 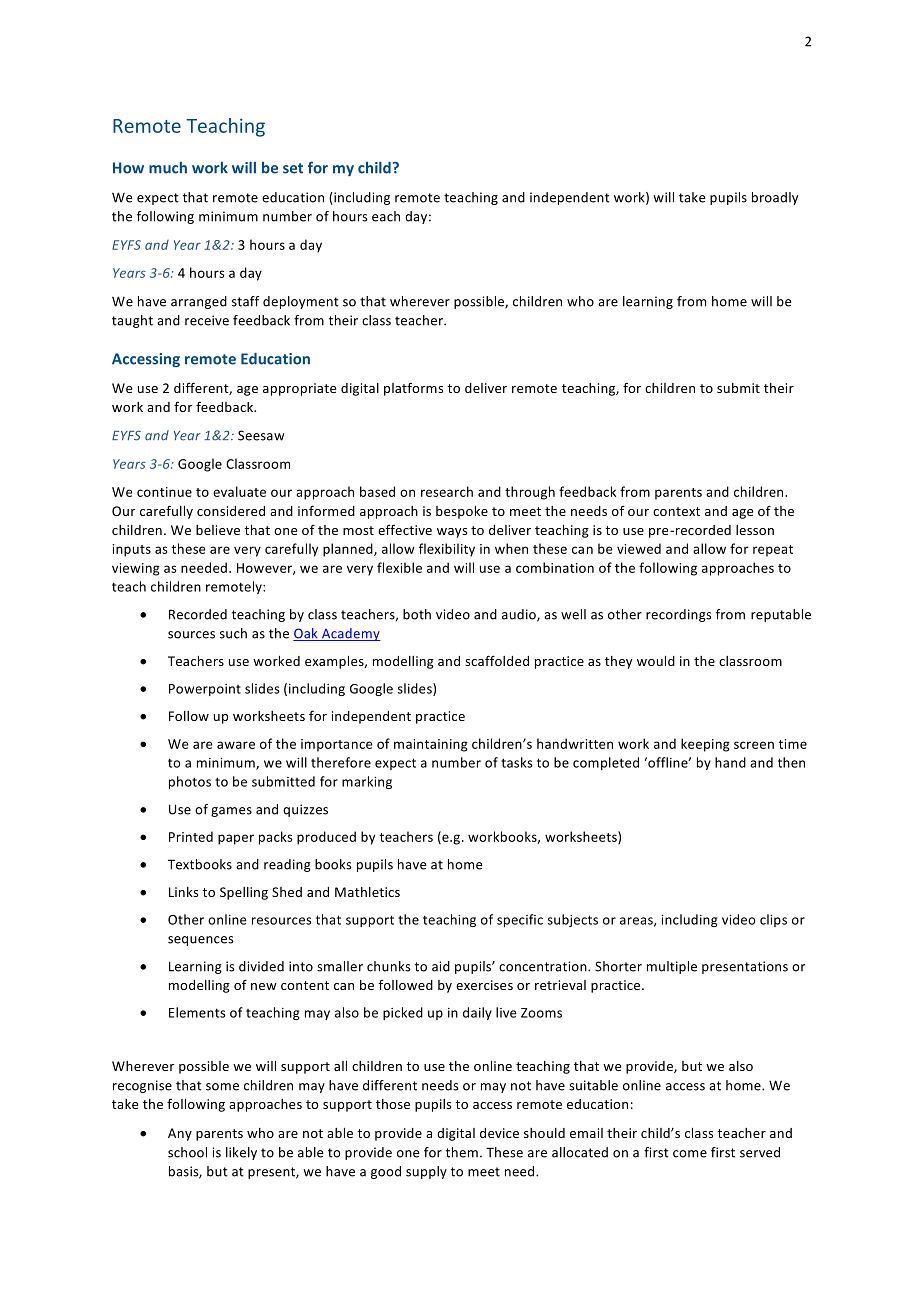 What do you see at coordinates (462, 1152) in the screenshot?
I see `them` at bounding box center [462, 1152].
